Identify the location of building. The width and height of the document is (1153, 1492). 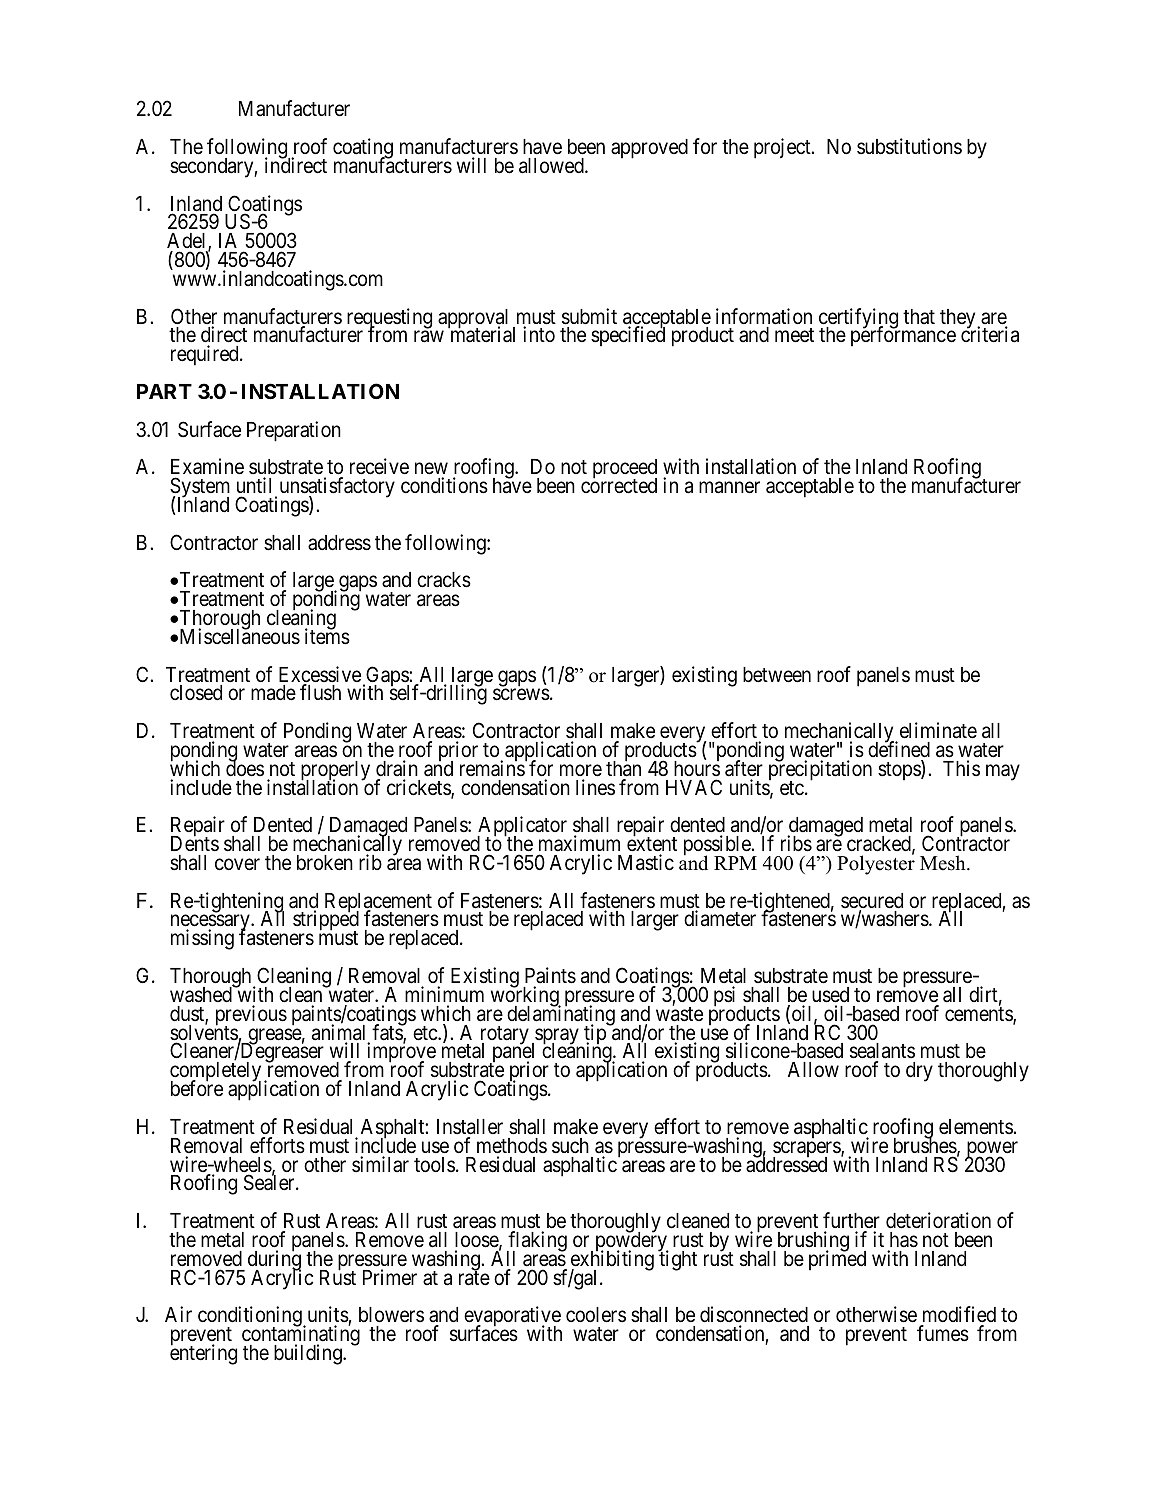
(309, 1354).
